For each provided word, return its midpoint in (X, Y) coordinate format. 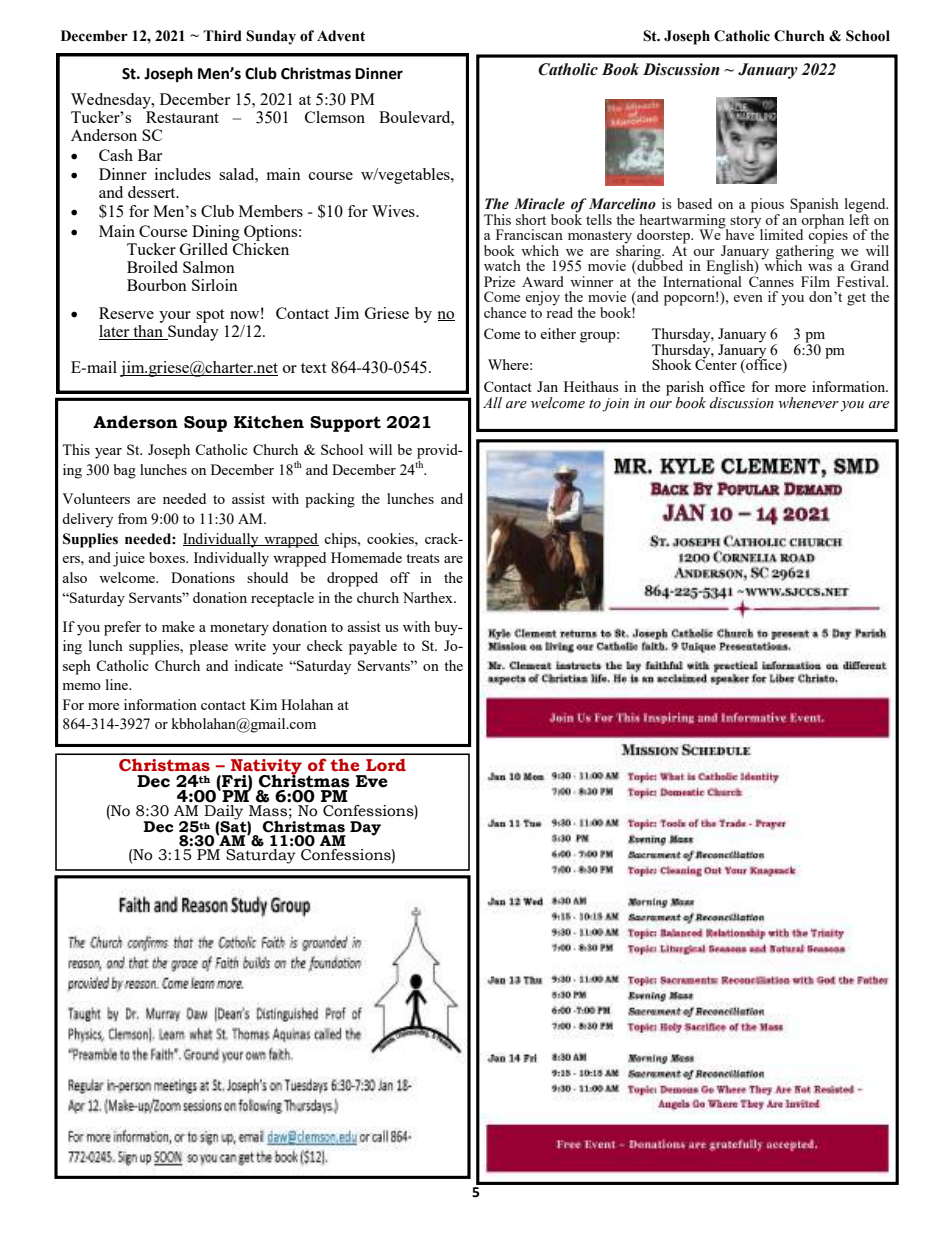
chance (505, 312)
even (748, 298)
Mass (268, 811)
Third (222, 36)
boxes (168, 557)
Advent (341, 36)
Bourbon (157, 285)
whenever (808, 403)
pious (767, 206)
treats (422, 558)
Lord (386, 764)
